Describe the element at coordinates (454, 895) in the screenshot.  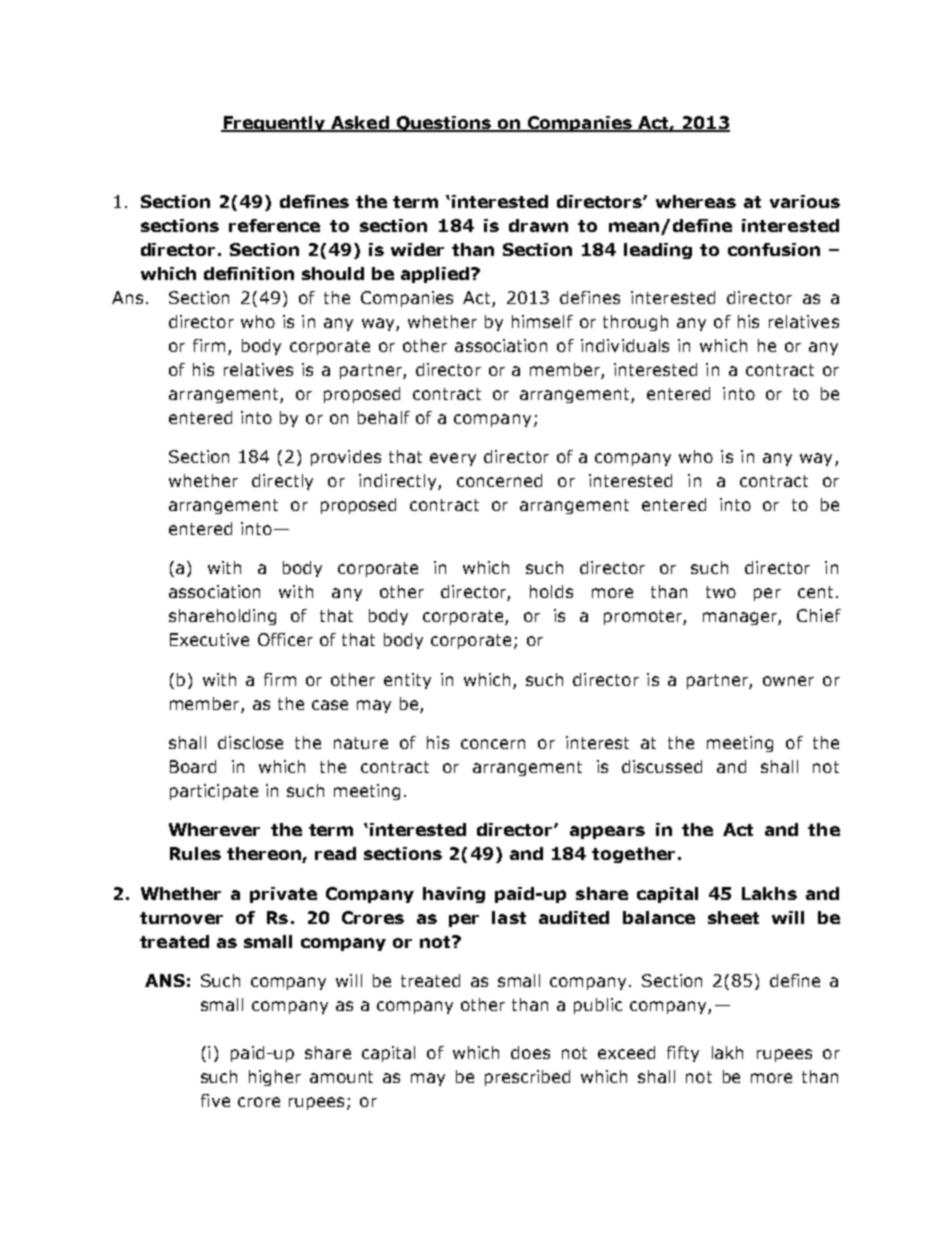
I see `having` at that location.
